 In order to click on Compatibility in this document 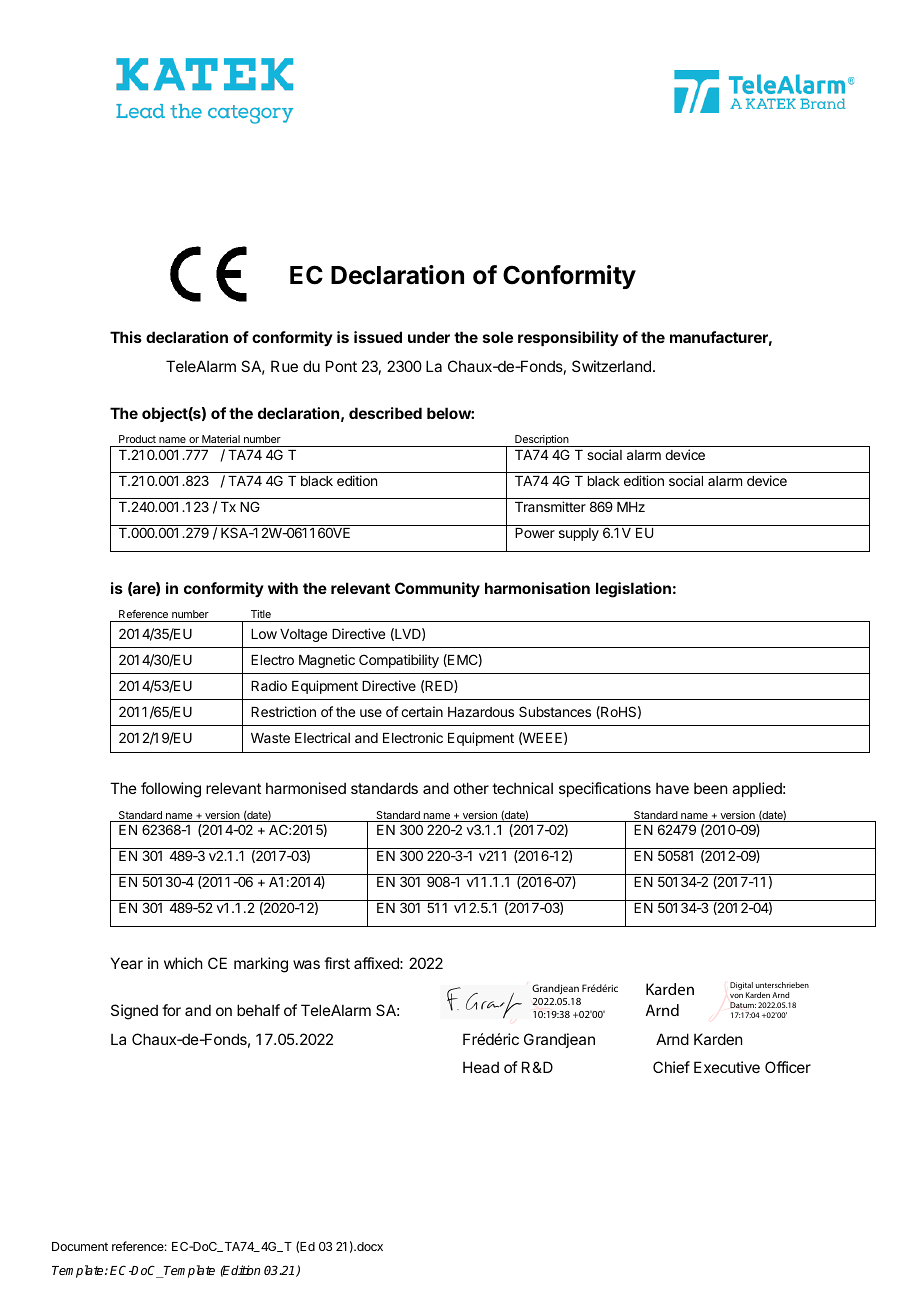, I will do `click(399, 661)`.
